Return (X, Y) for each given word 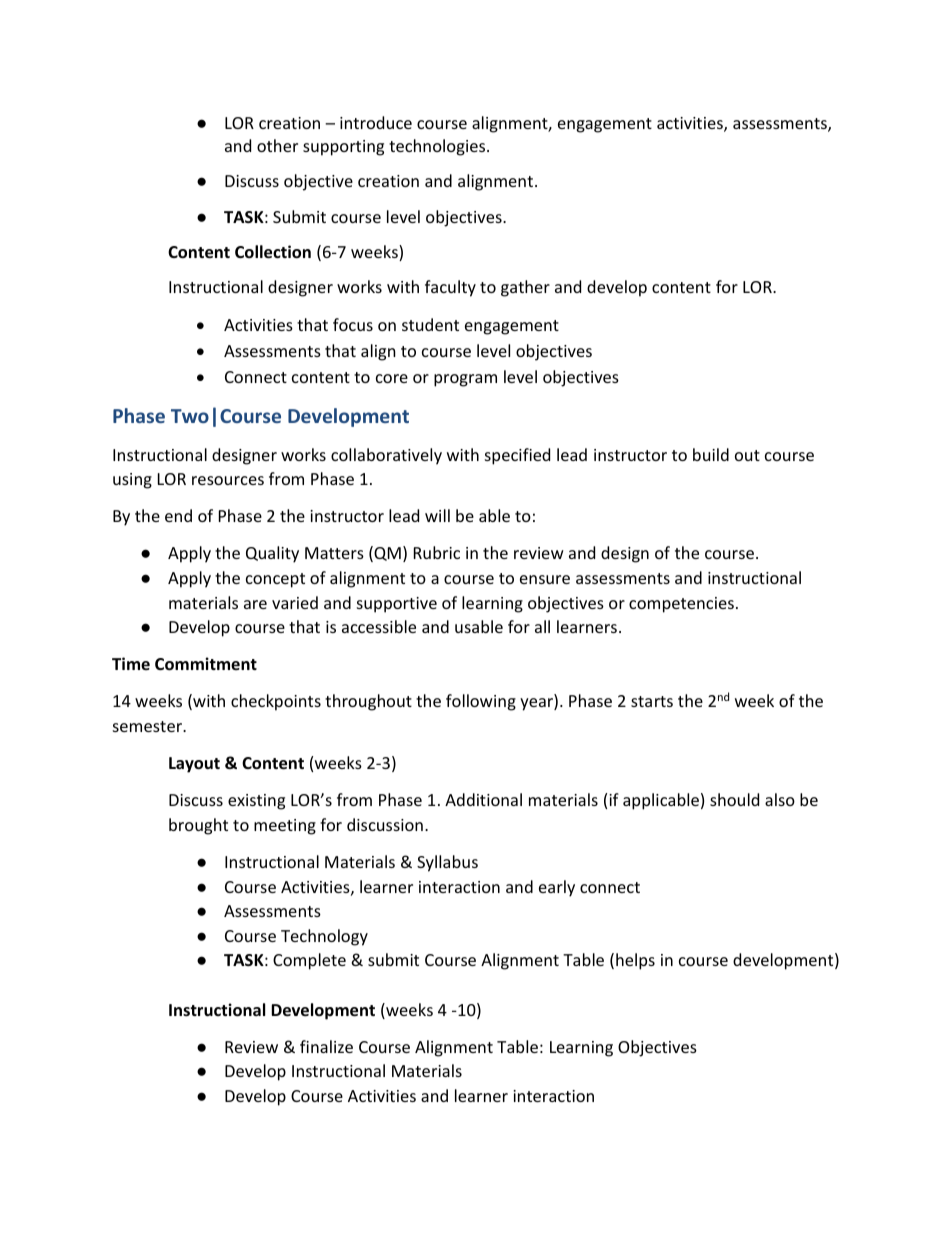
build (711, 454)
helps (635, 961)
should (734, 799)
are (255, 604)
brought (198, 826)
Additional (483, 799)
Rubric (437, 552)
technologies (438, 147)
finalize (326, 1046)
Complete (309, 961)
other (277, 145)
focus (353, 324)
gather (525, 288)
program (465, 380)
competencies (681, 605)
